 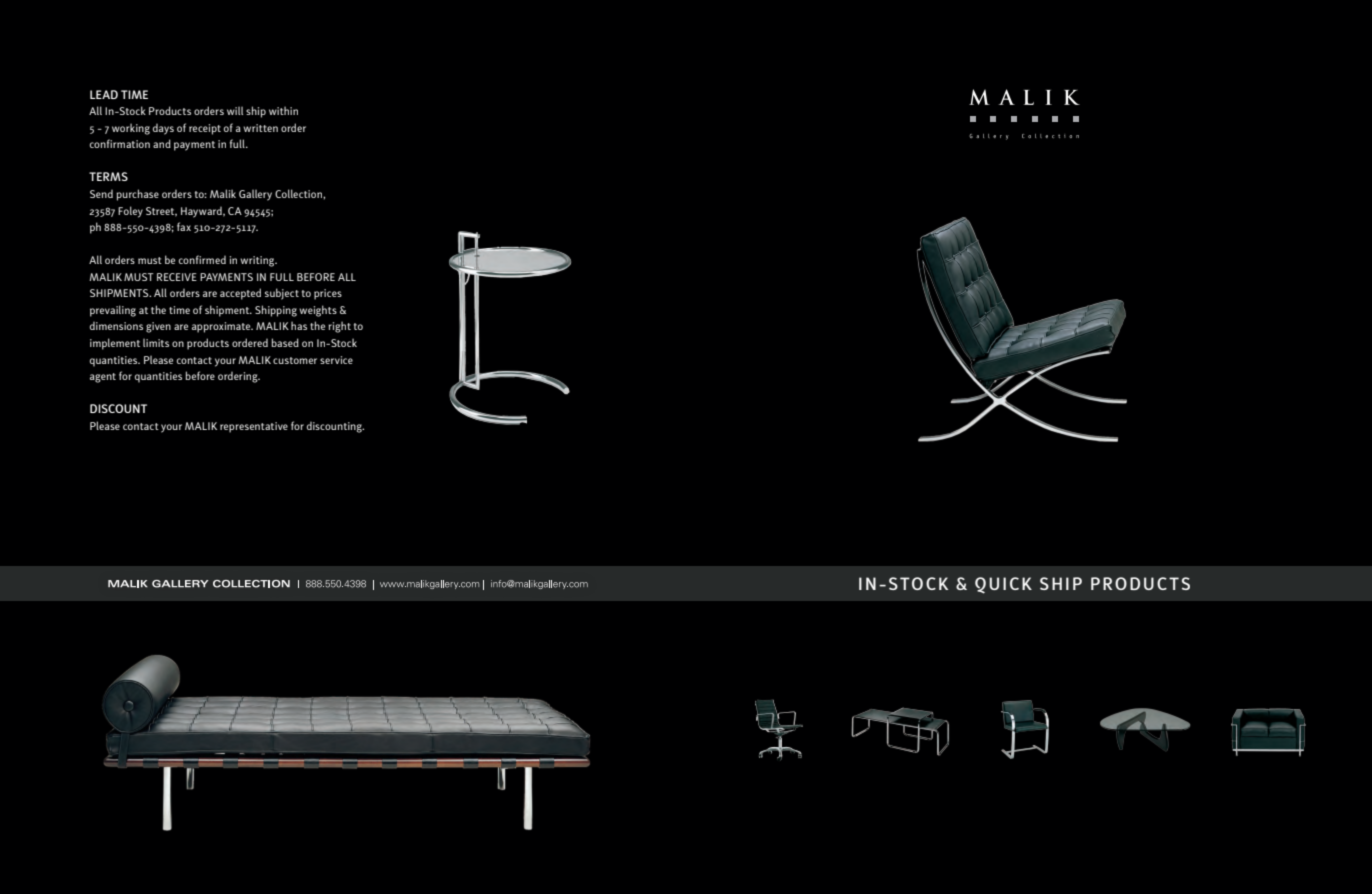 What do you see at coordinates (1003, 585) in the image?
I see `QUICK` at bounding box center [1003, 585].
